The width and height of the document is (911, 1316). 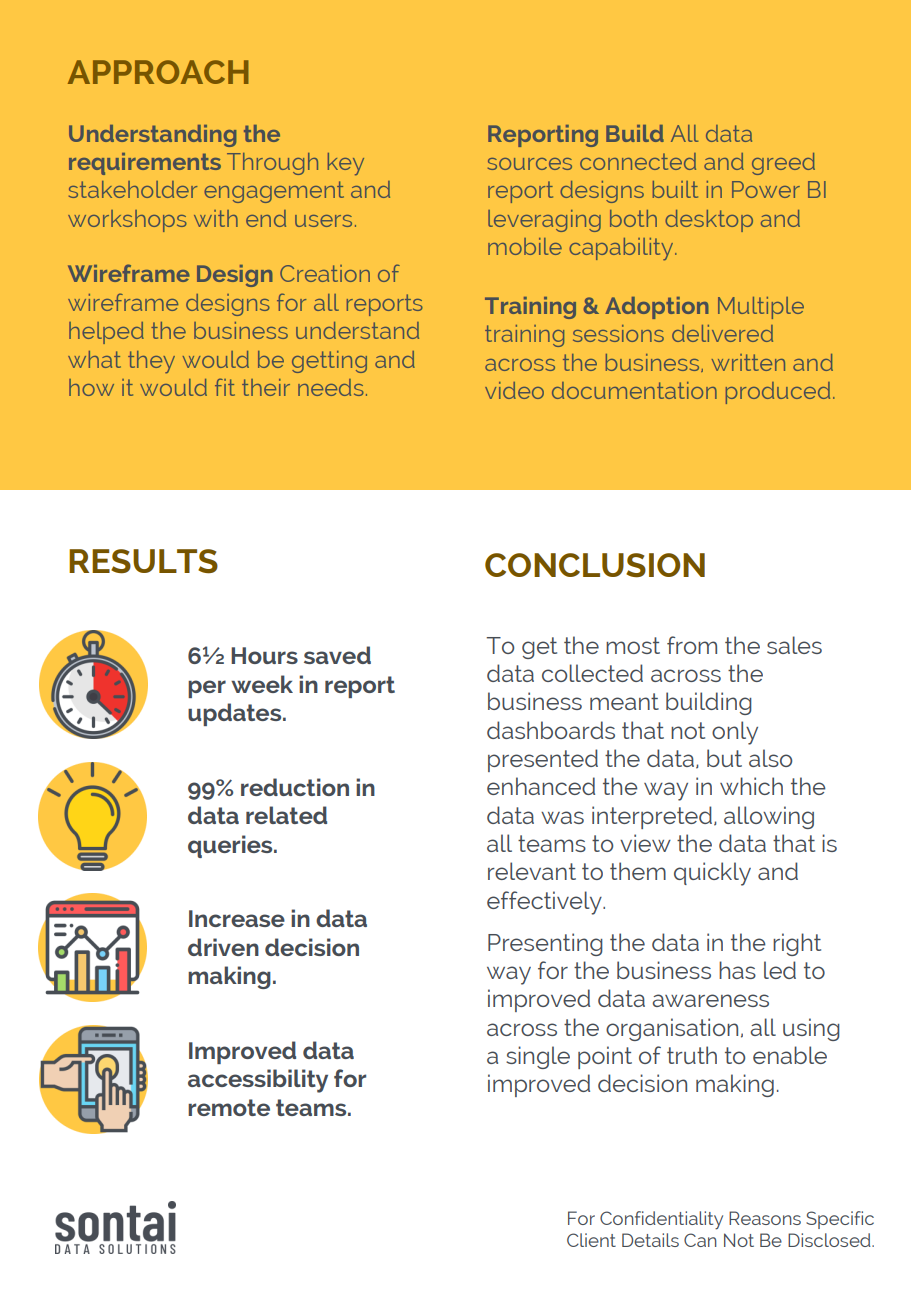 I want to click on relevant, so click(x=532, y=871).
